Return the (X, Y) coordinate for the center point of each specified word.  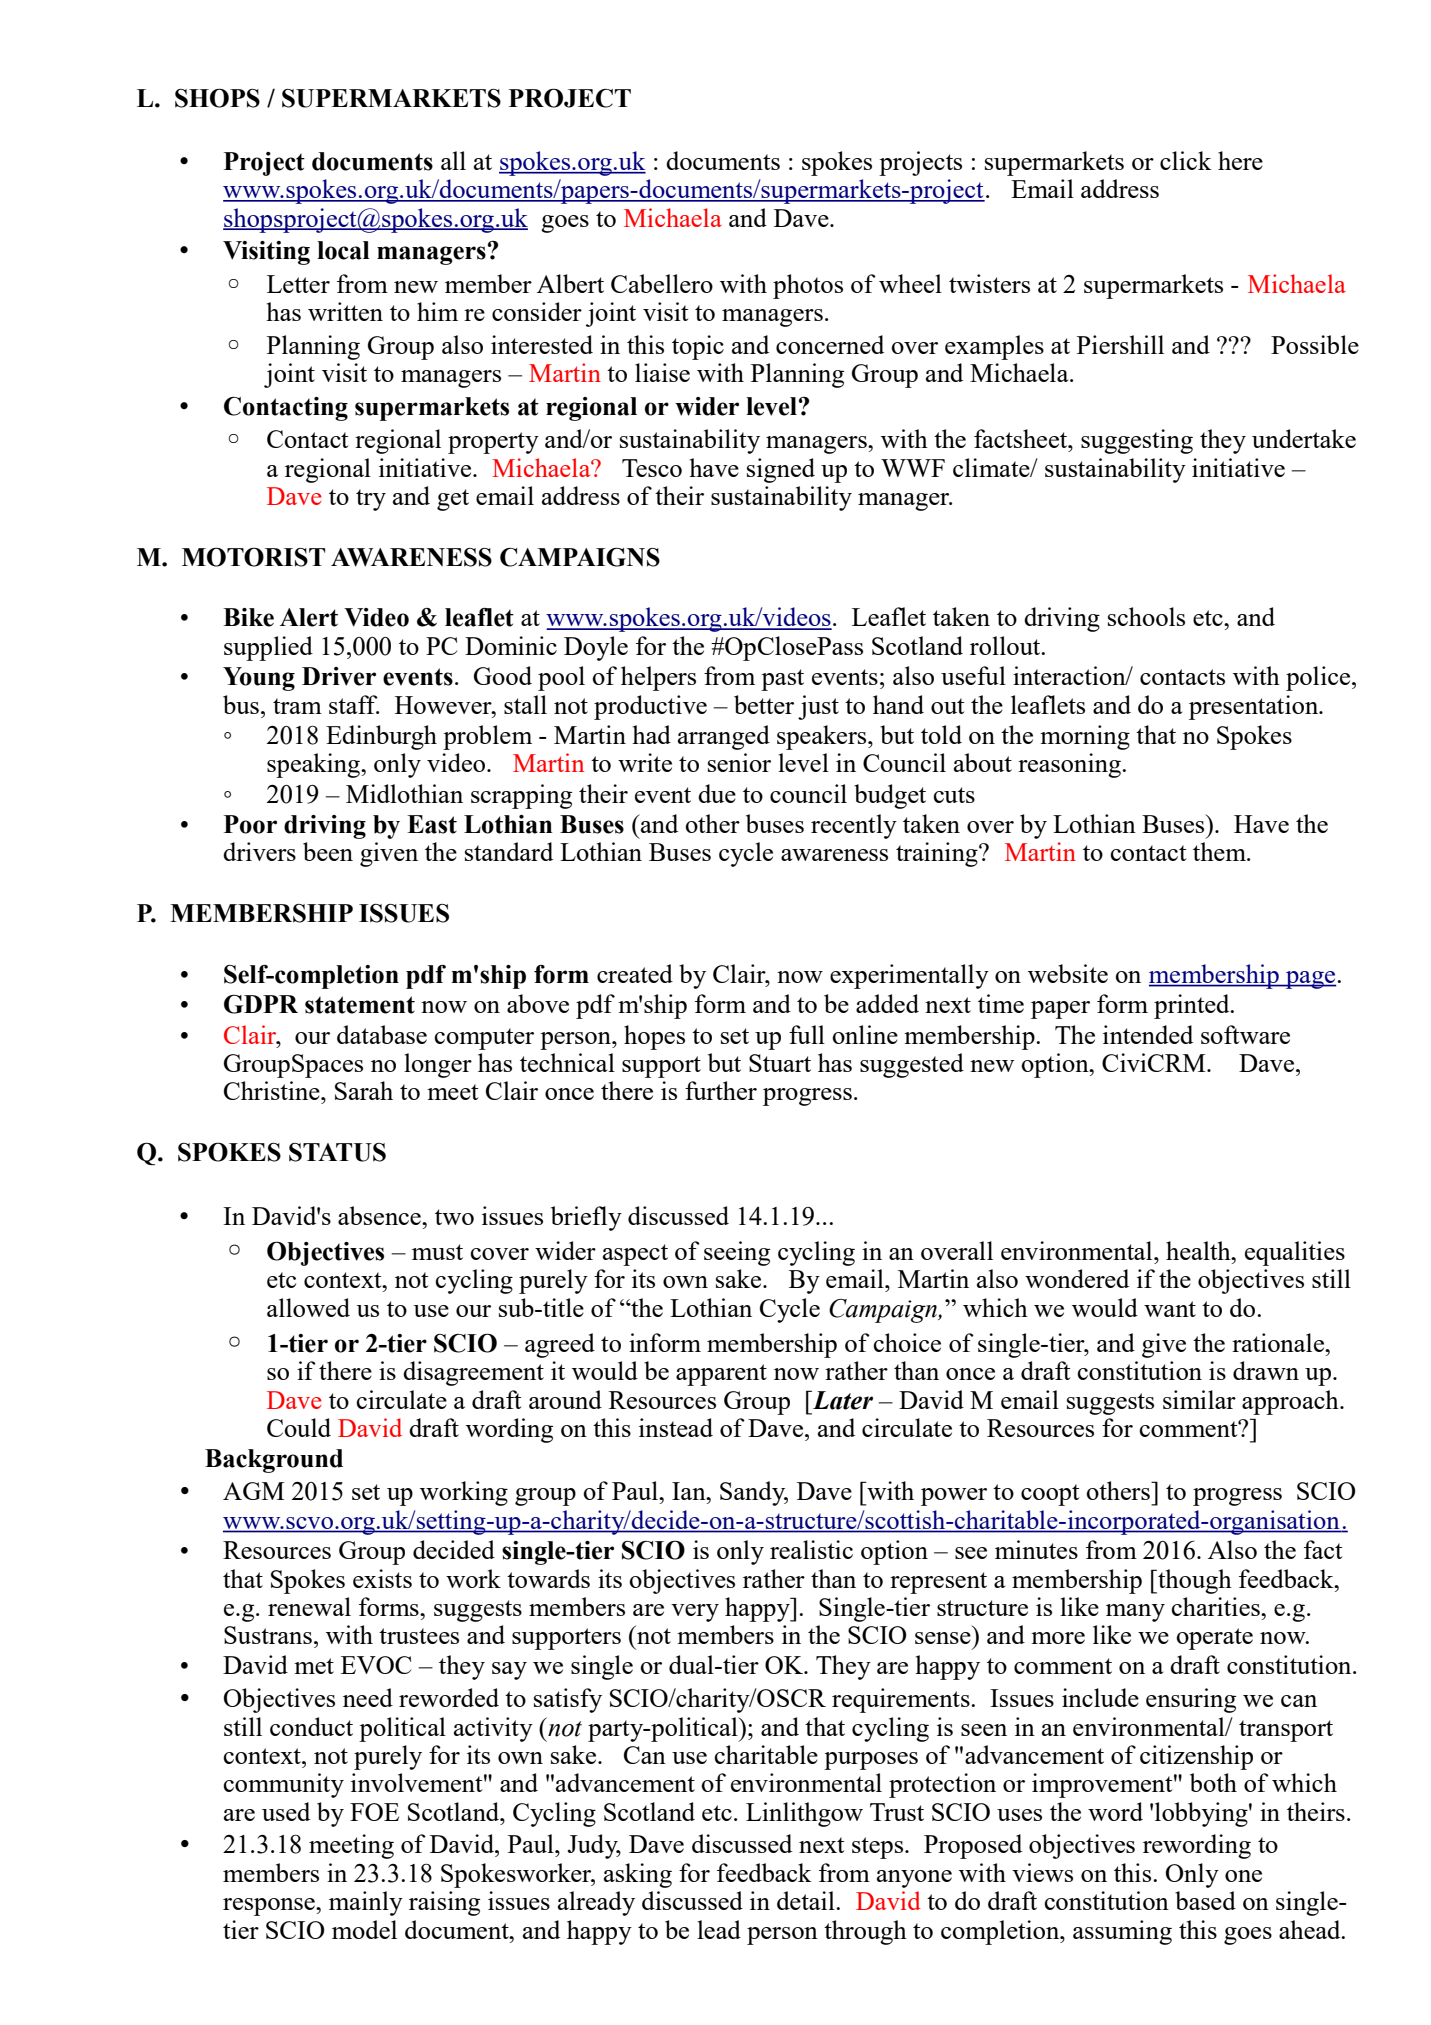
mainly (366, 1903)
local (343, 250)
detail (807, 1900)
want (1170, 1309)
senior (739, 762)
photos (808, 286)
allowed (308, 1307)
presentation (1255, 707)
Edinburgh (381, 737)
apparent (721, 1375)
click (1186, 160)
